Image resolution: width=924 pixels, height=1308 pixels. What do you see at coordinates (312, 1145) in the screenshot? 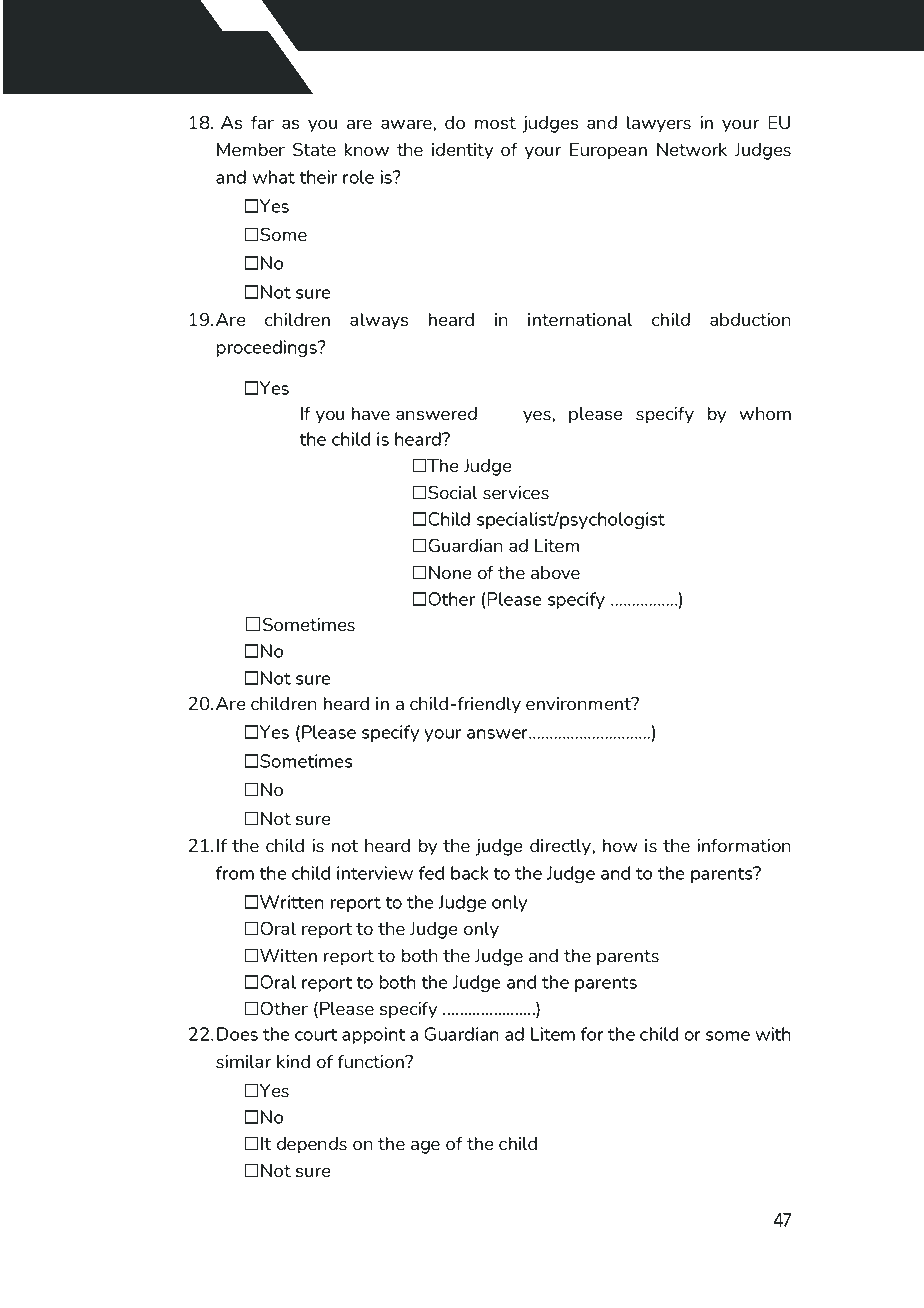
I see `depends` at bounding box center [312, 1145].
